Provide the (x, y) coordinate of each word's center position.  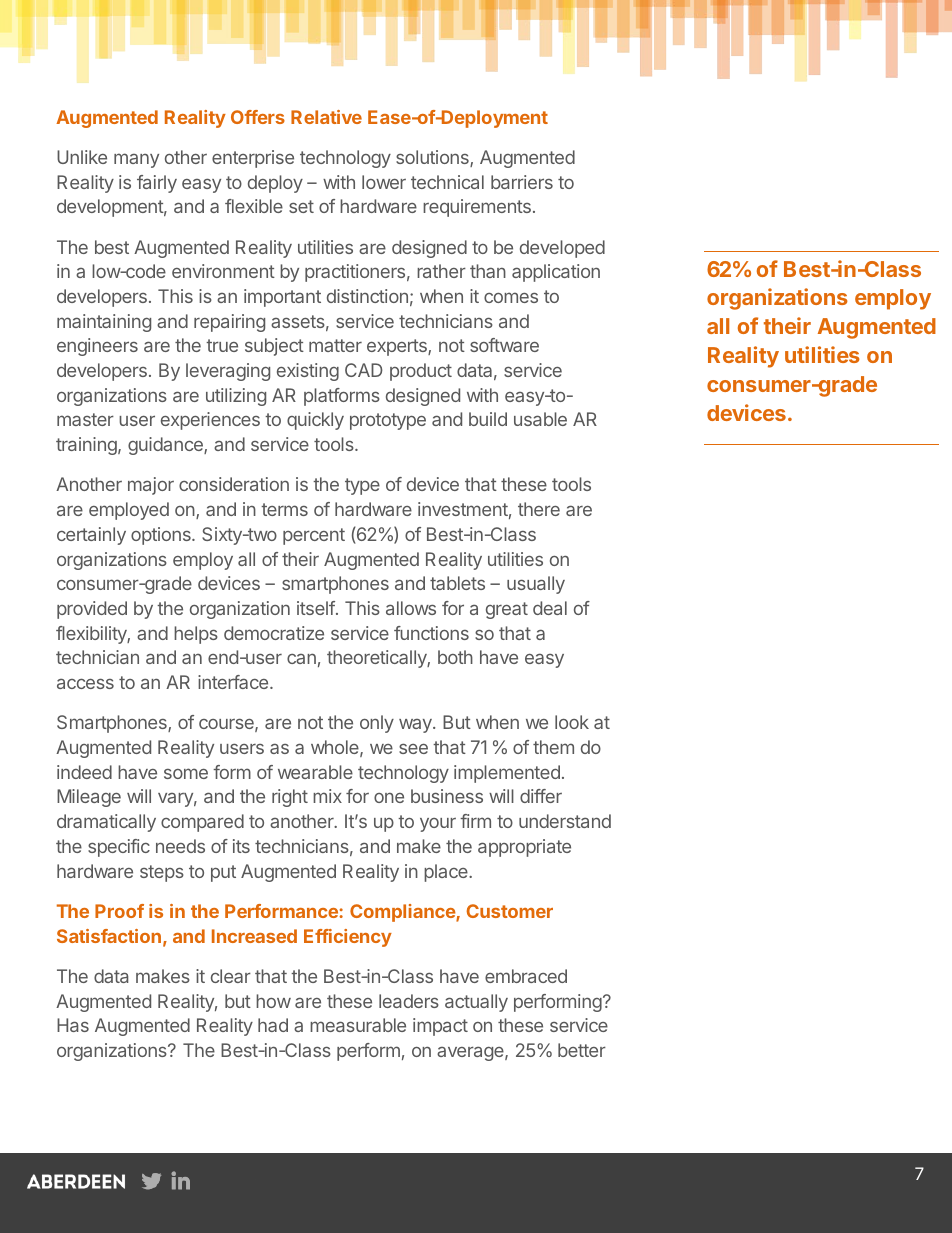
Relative (326, 117)
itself (316, 608)
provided (92, 610)
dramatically (106, 823)
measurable (358, 1025)
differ (541, 796)
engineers (97, 347)
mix (327, 796)
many (136, 160)
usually (536, 585)
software (504, 345)
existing (308, 372)
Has (73, 1025)
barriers (522, 182)
